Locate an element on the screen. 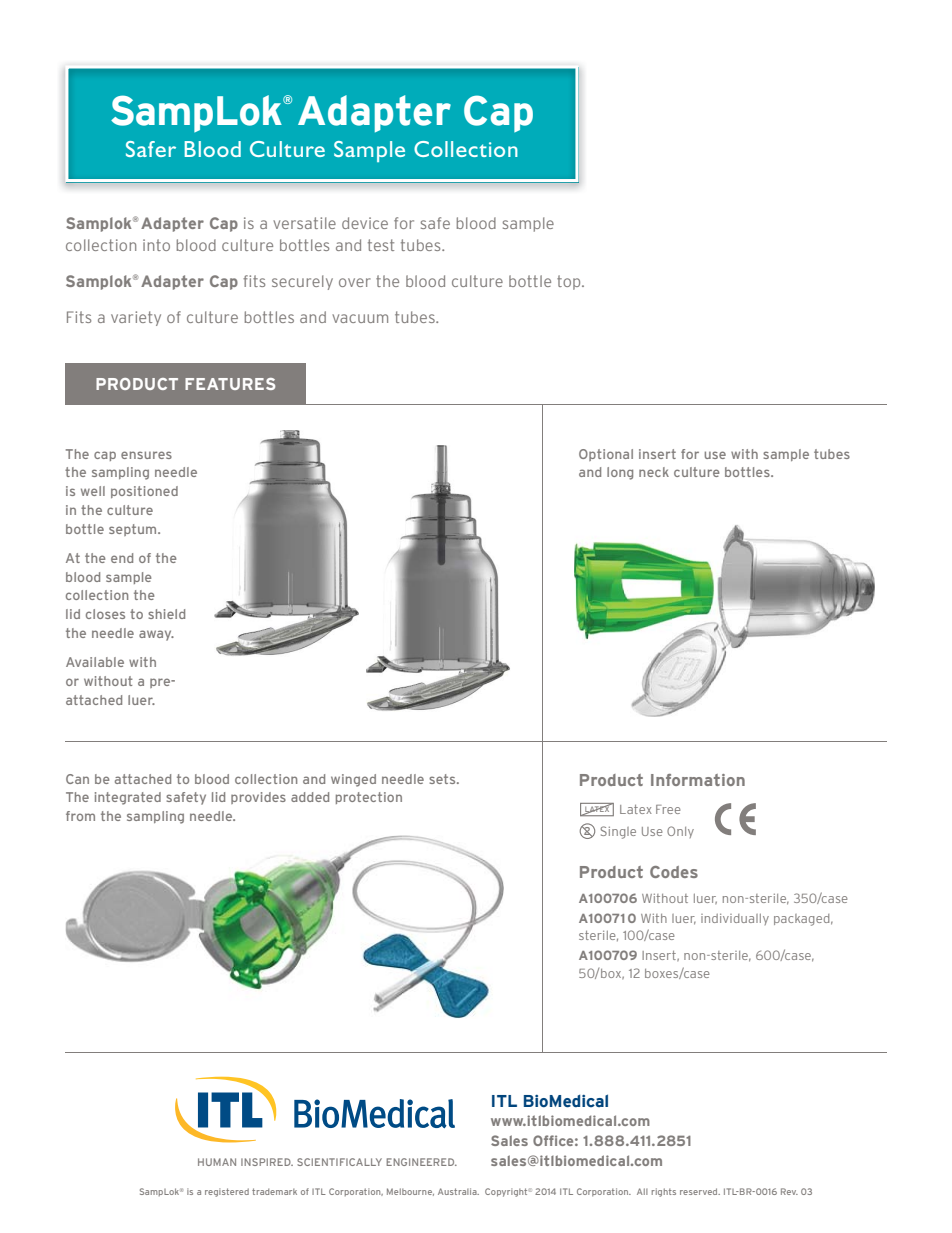 This screenshot has height=1233, width=952. top is located at coordinates (570, 282).
